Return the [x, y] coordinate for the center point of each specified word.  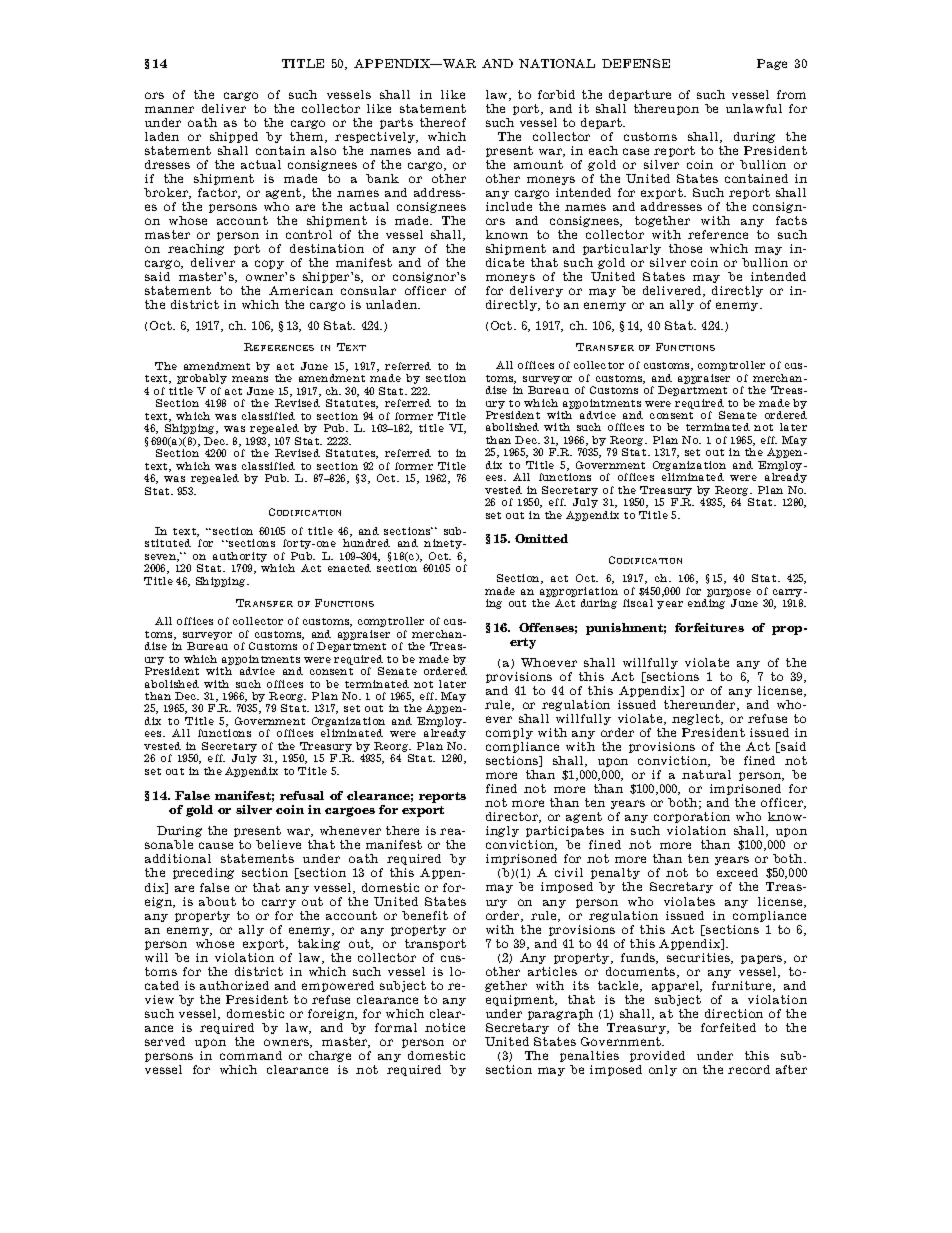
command [251, 1055]
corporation [692, 817]
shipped [234, 137]
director [513, 817]
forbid [556, 94]
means [250, 379]
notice [445, 1027]
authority [240, 558]
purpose [728, 594]
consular [368, 290]
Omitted [541, 538]
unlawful [754, 108]
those [685, 248]
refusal [302, 795]
